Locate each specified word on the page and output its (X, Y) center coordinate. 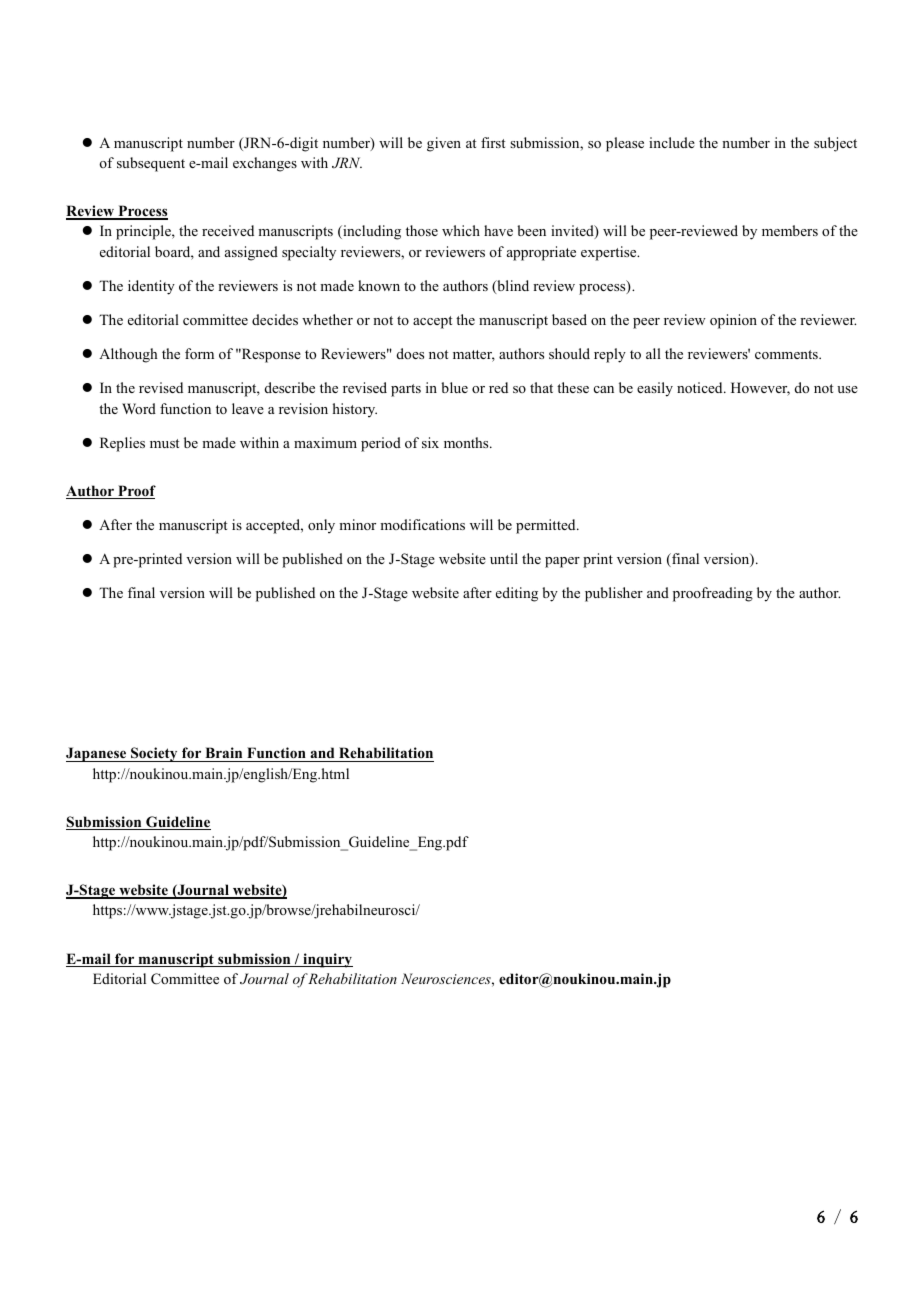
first (493, 142)
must (164, 443)
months (467, 442)
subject (835, 144)
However (760, 389)
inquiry (327, 960)
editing (517, 594)
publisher (614, 594)
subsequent (151, 164)
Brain (223, 752)
